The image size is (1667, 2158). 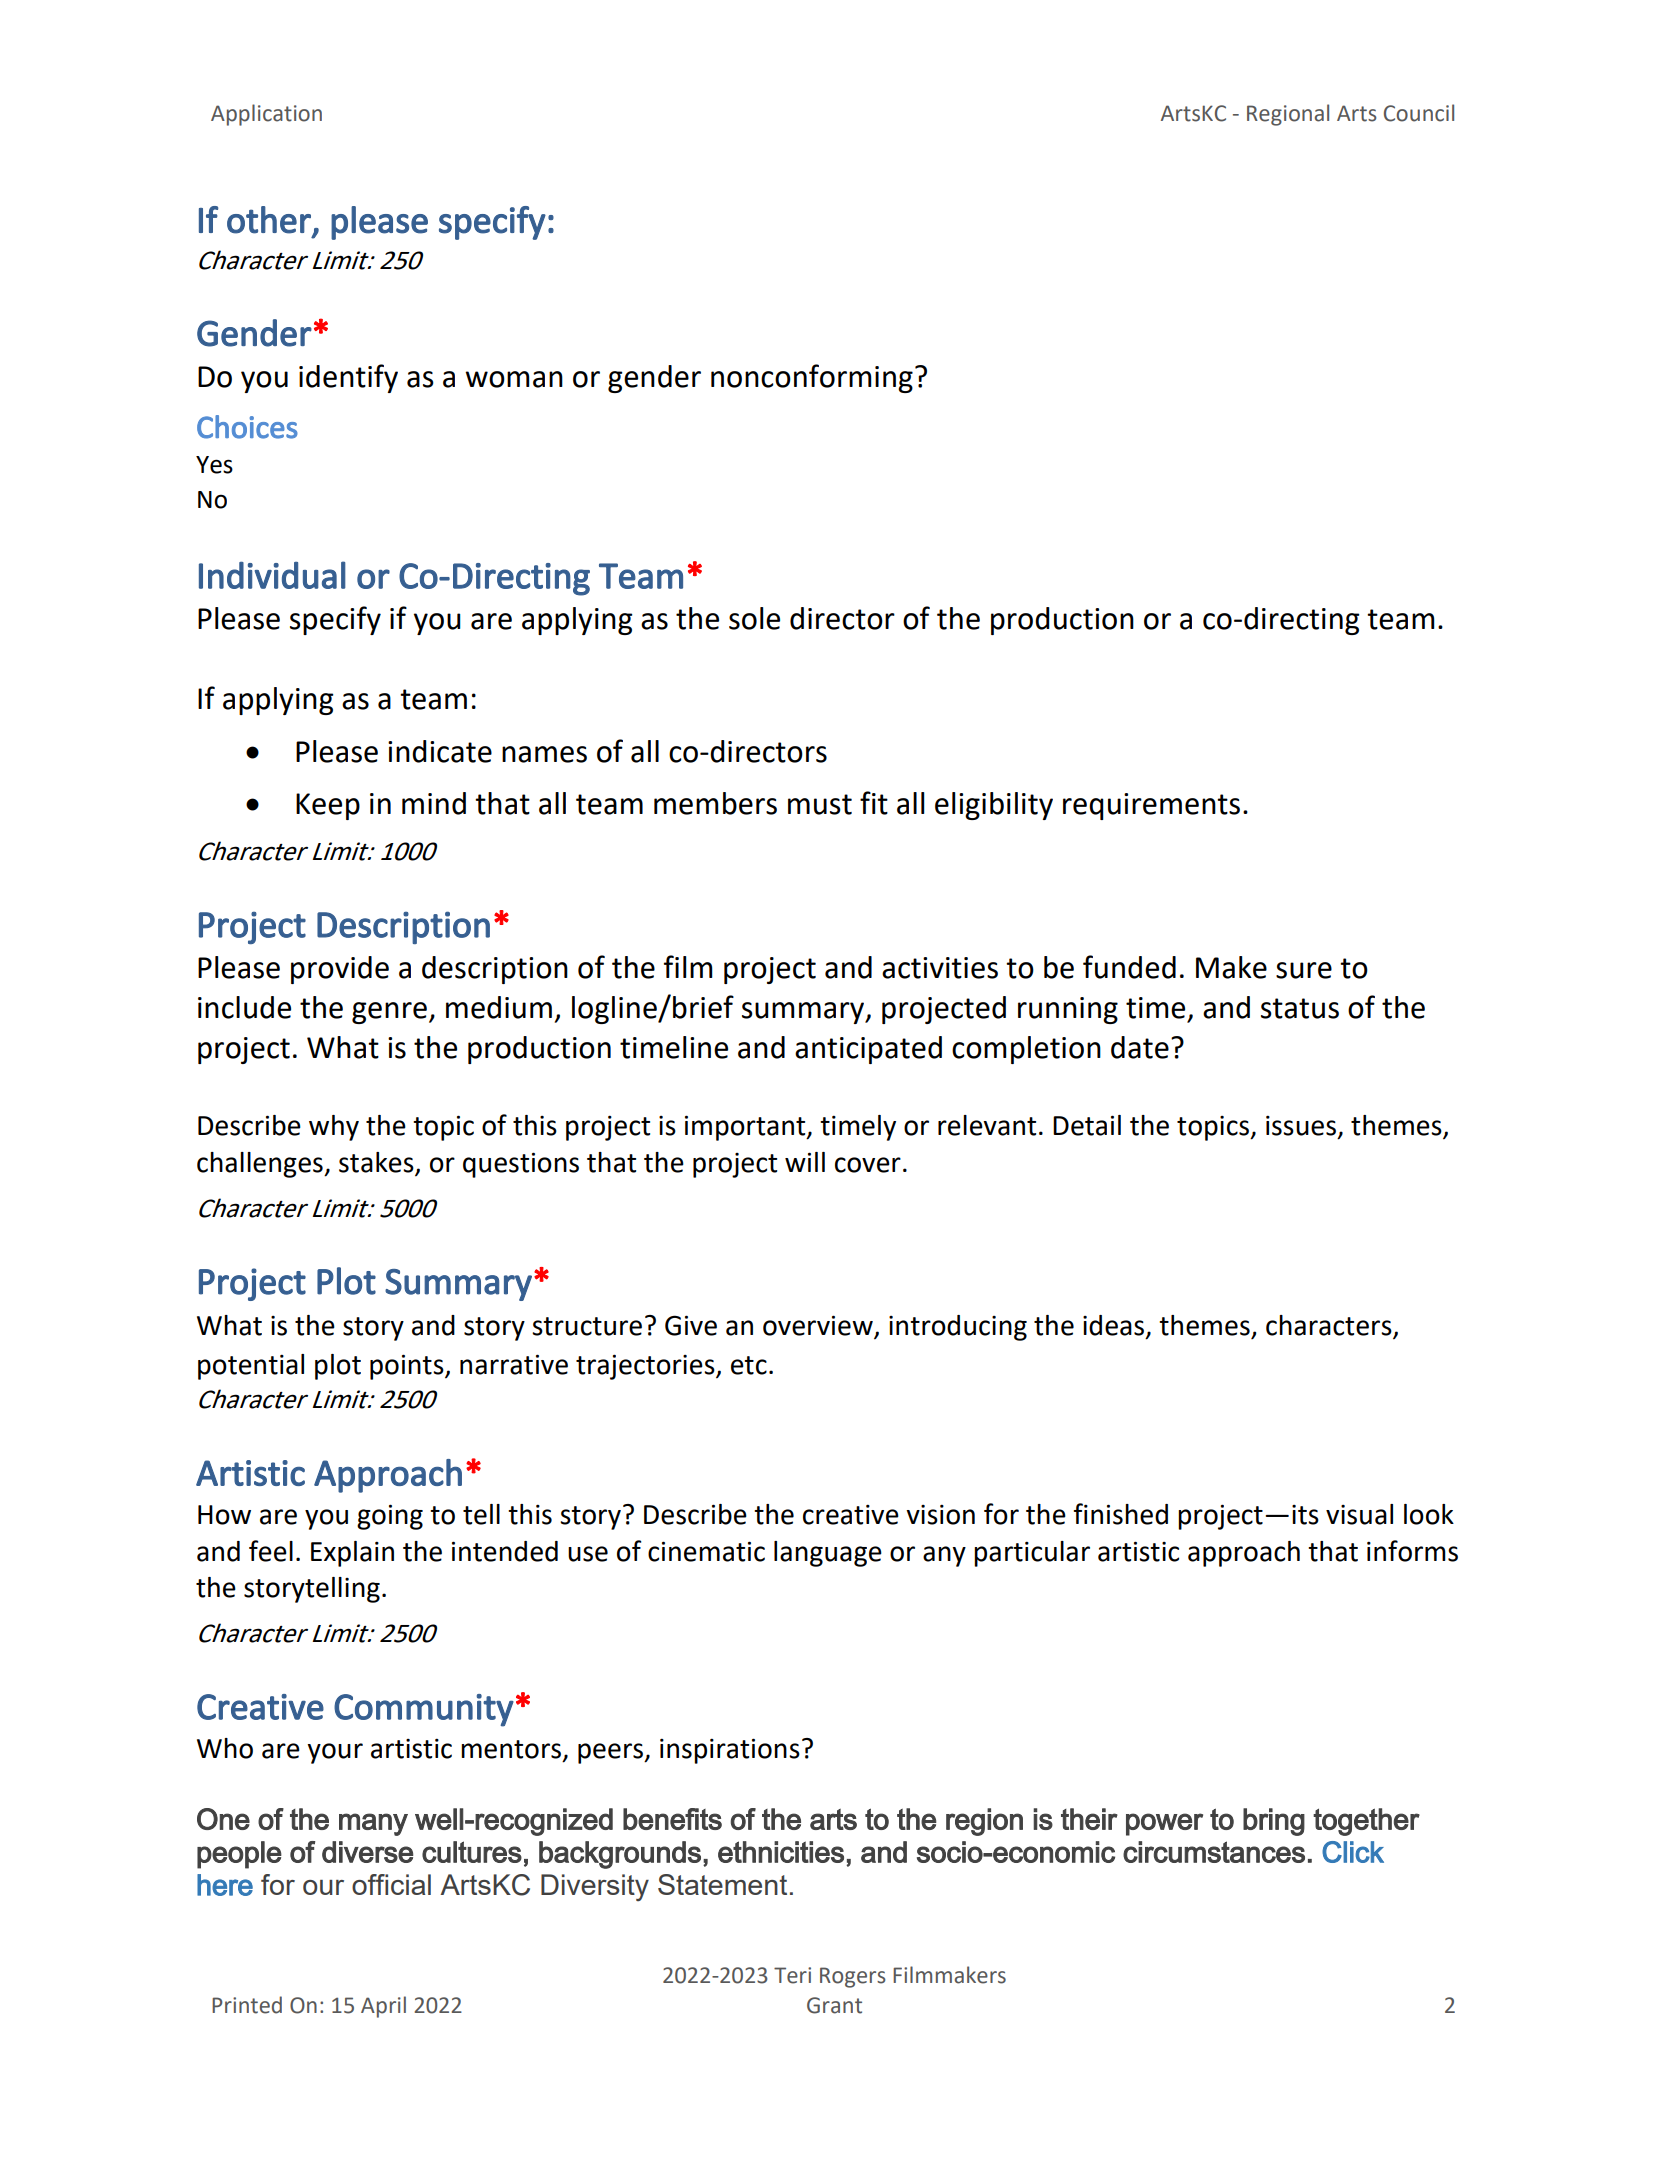 I want to click on April, so click(x=383, y=2007).
